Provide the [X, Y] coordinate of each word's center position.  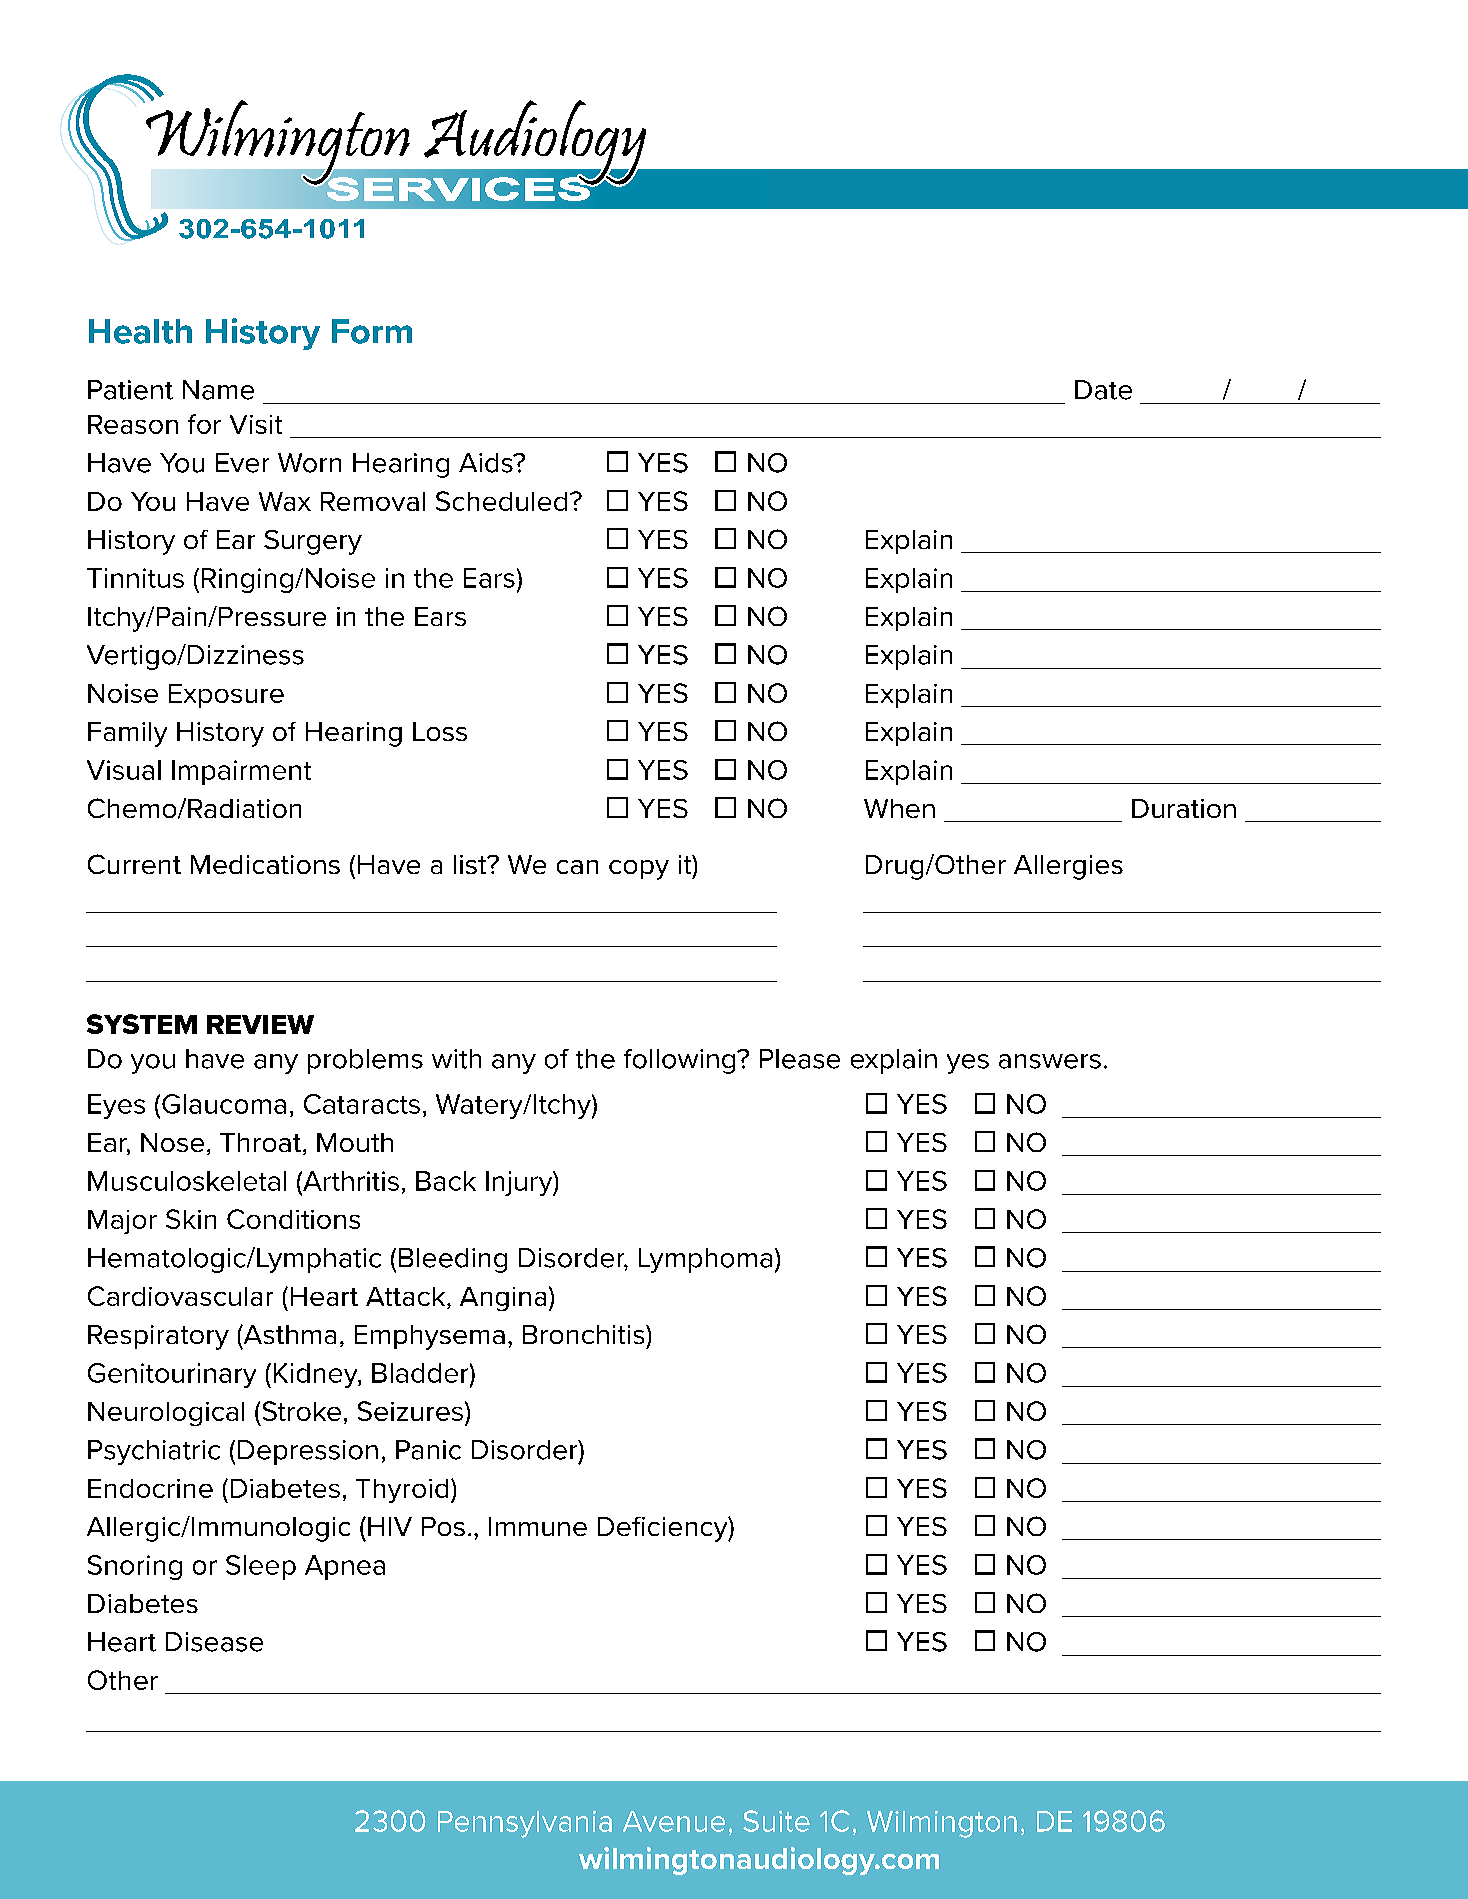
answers [1050, 1061]
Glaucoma [224, 1104]
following [681, 1061]
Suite [776, 1821]
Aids [487, 463]
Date [1103, 390]
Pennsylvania [525, 1824]
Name [218, 390]
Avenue [674, 1821]
